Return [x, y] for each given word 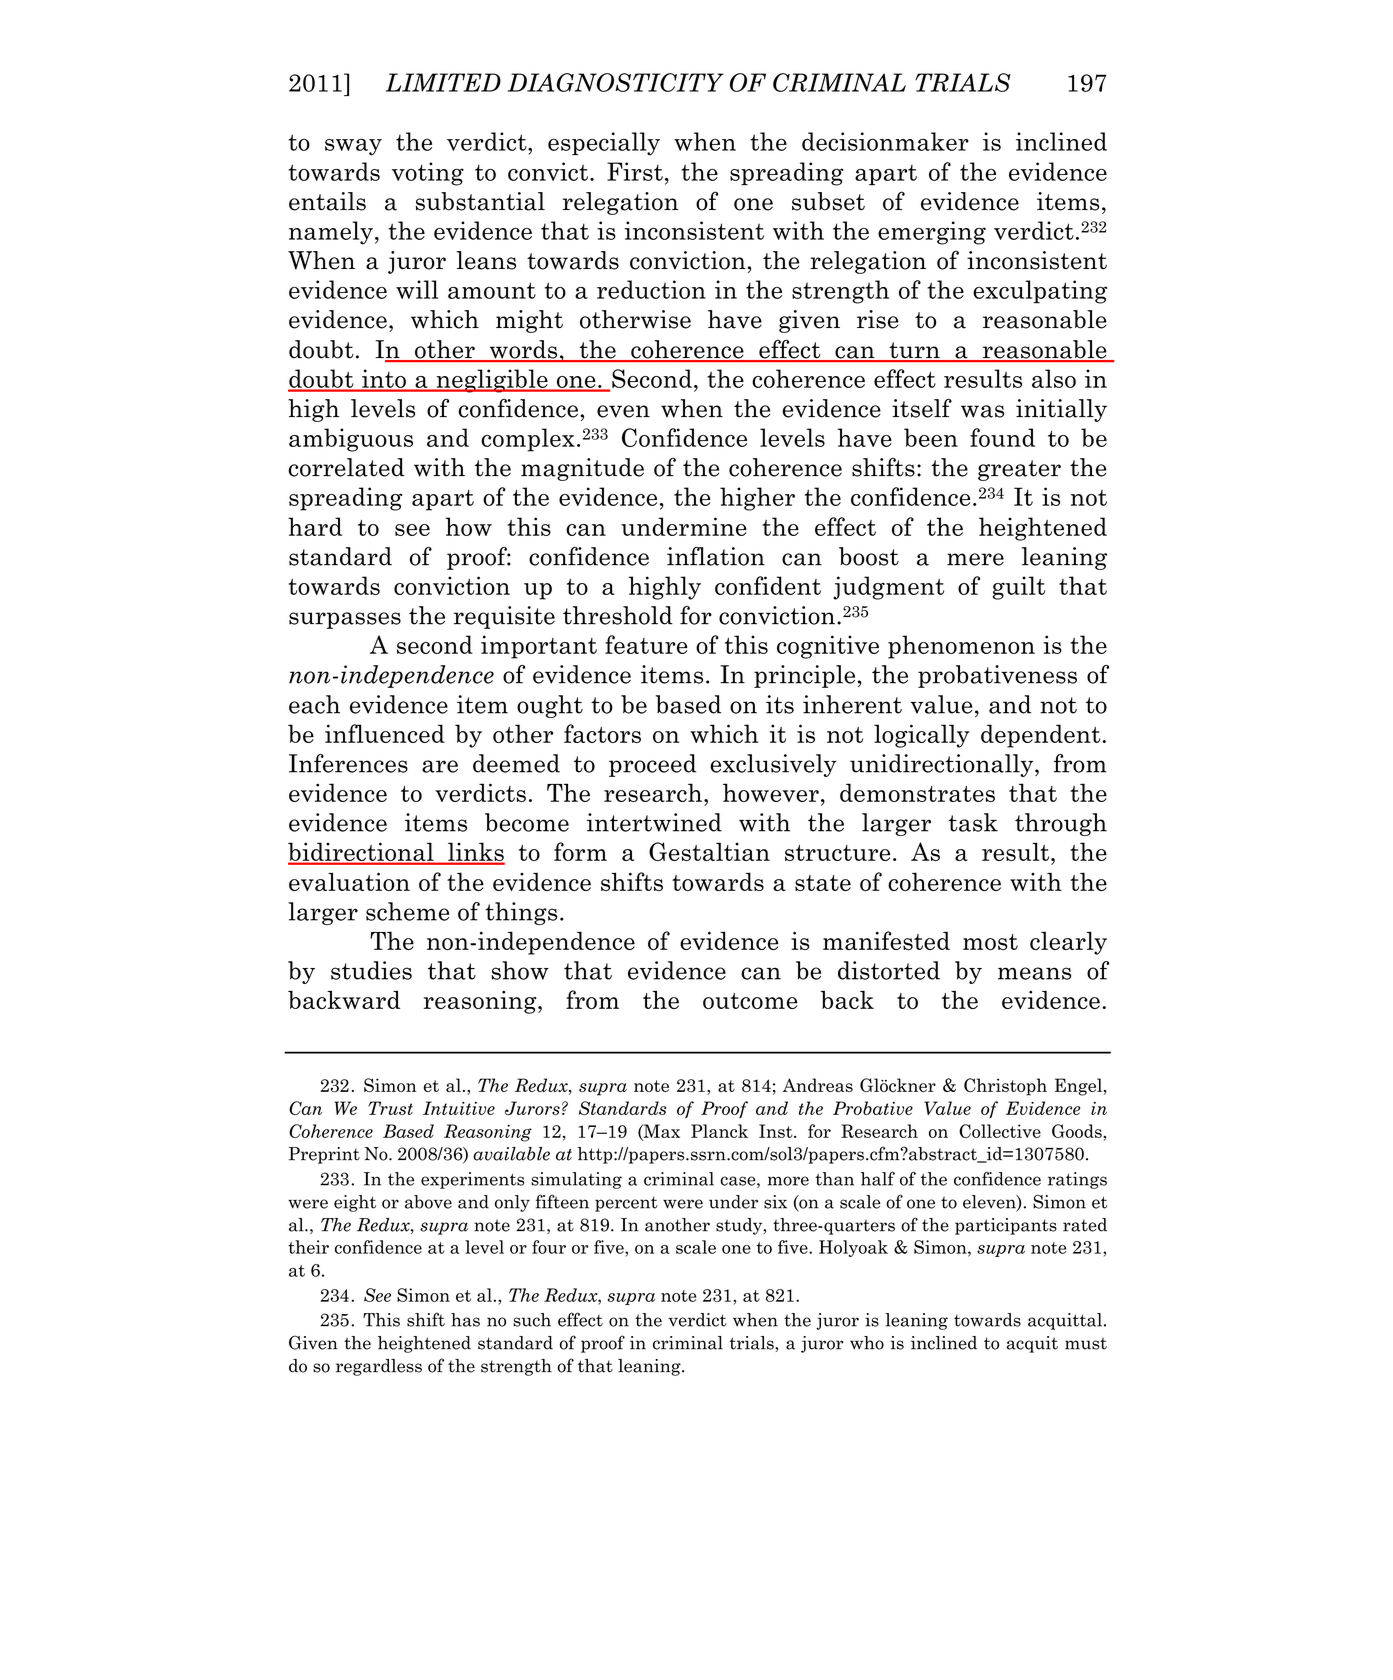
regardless [379, 1367]
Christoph [1005, 1087]
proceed [653, 765]
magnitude [582, 469]
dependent [1040, 736]
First [635, 171]
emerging [932, 233]
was [982, 411]
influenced [385, 733]
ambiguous [351, 440]
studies [371, 970]
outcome [750, 1001]
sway [353, 147]
